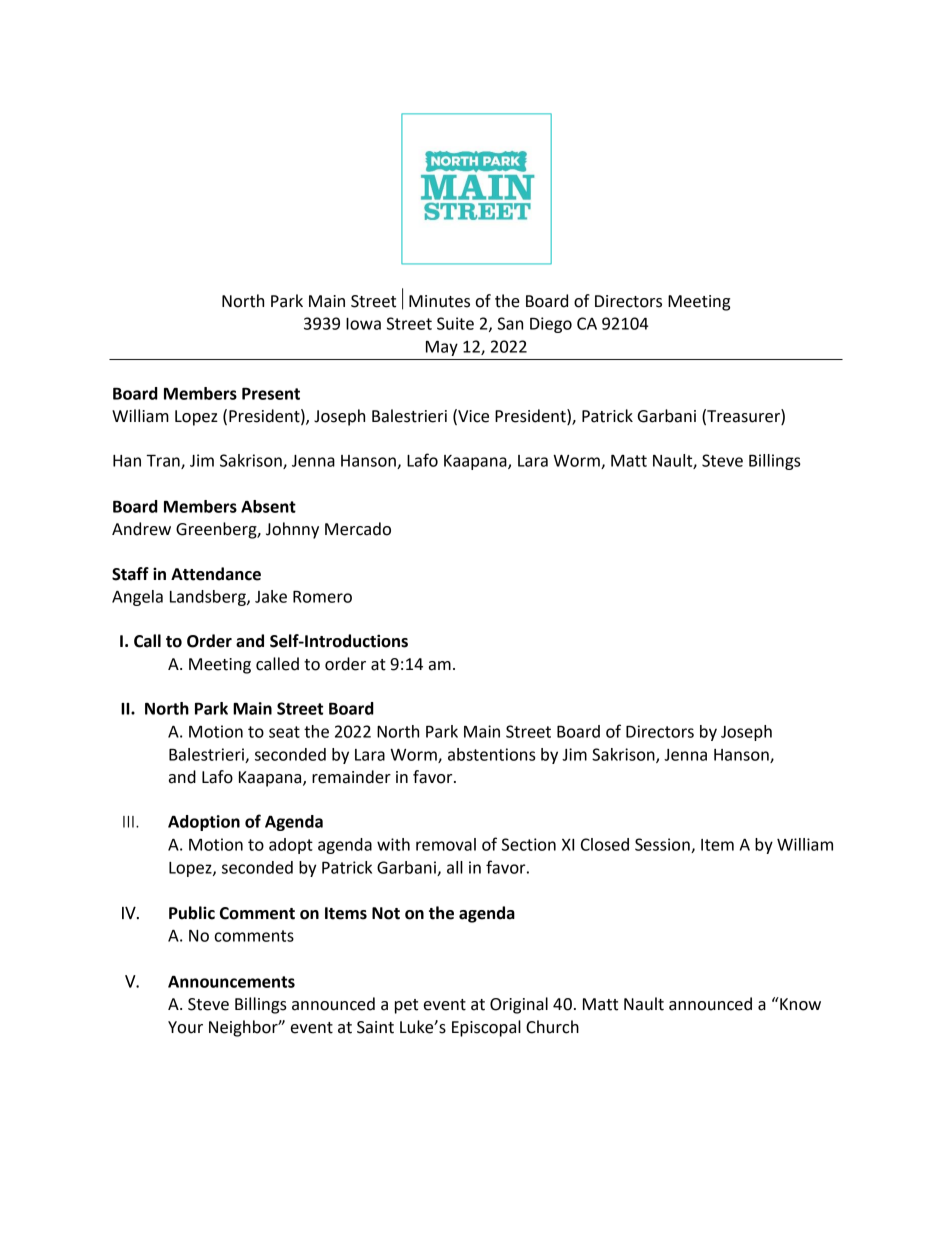  Describe the element at coordinates (284, 732) in the document. I see `seat` at that location.
